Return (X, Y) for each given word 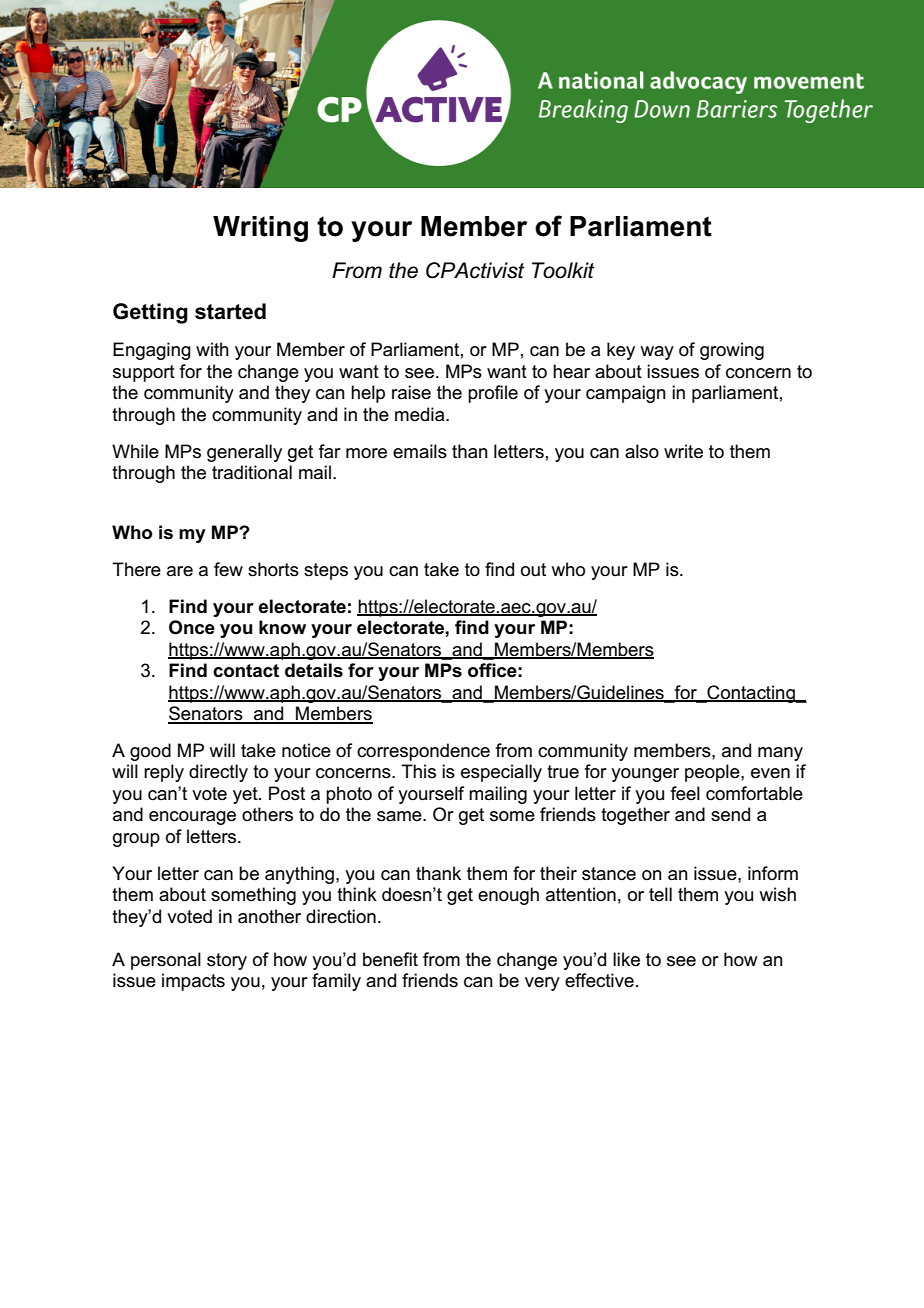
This (418, 771)
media (421, 414)
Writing (260, 229)
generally (244, 453)
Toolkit (563, 270)
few (228, 569)
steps (326, 571)
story (227, 961)
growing (732, 351)
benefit (390, 959)
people (713, 773)
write (683, 451)
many (780, 754)
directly (218, 773)
